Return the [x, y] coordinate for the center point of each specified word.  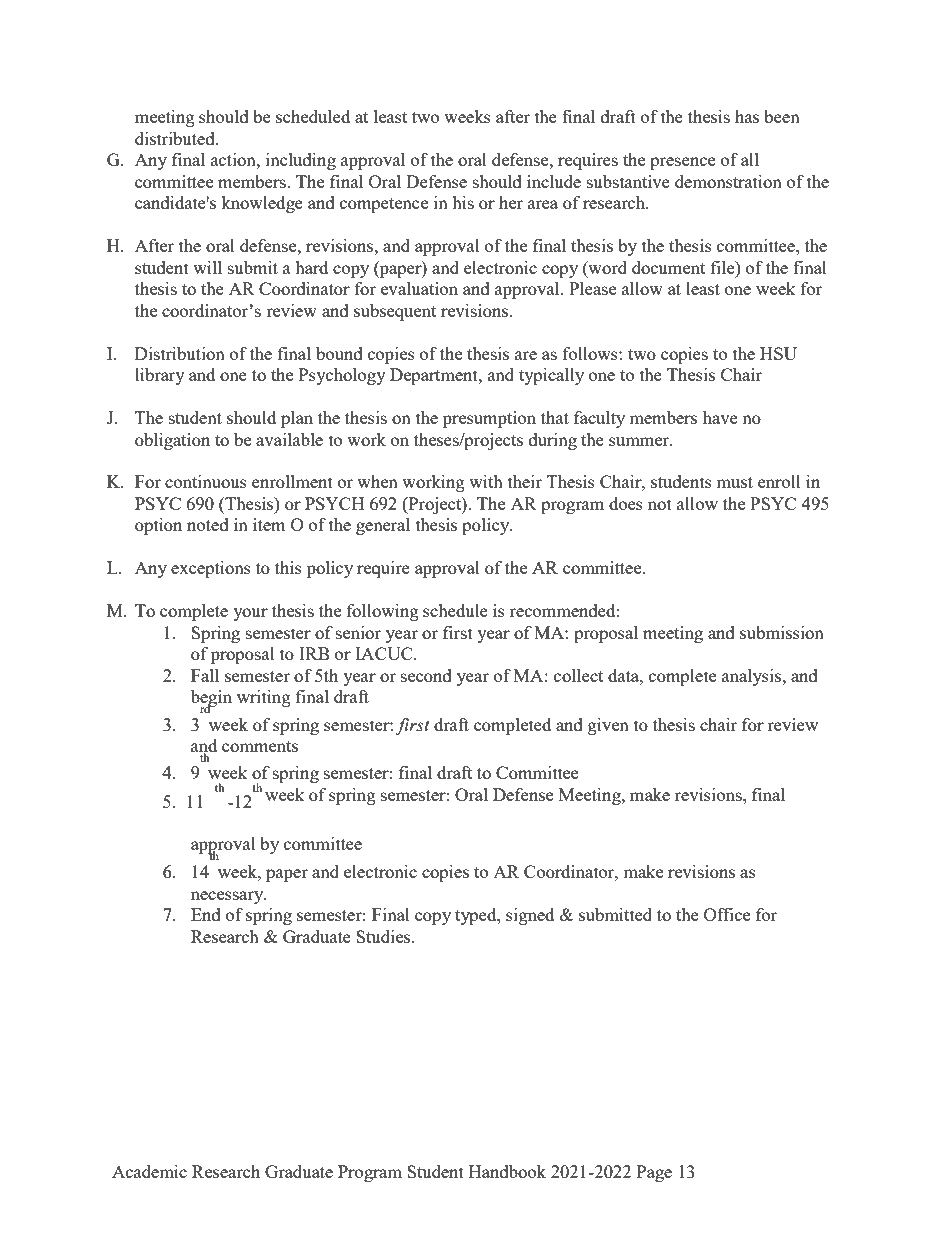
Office [727, 914]
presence [682, 163]
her [511, 202]
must [734, 482]
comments [260, 746]
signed [530, 916]
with [486, 481]
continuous [206, 481]
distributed [176, 138]
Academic [149, 1171]
